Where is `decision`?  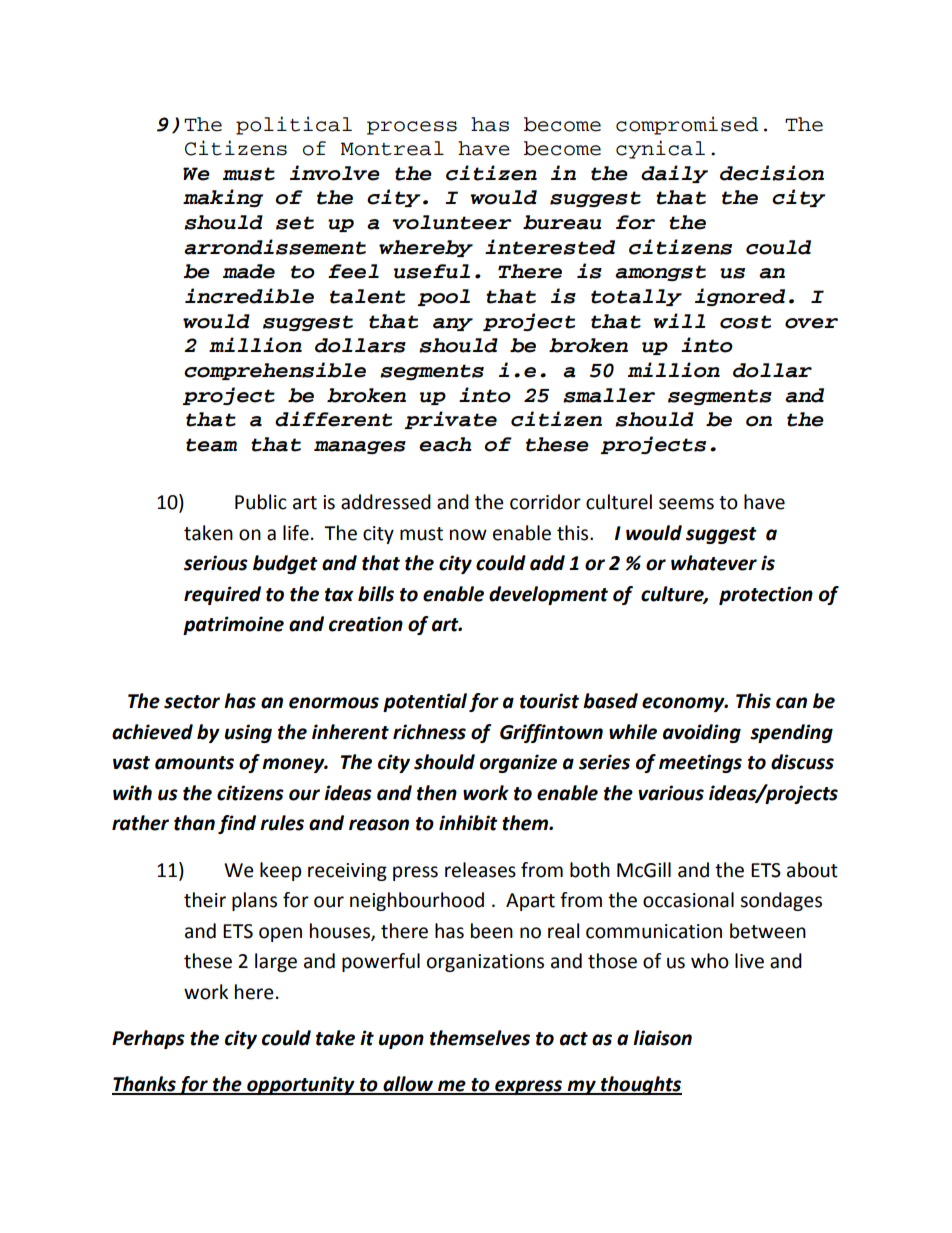 decision is located at coordinates (772, 173).
